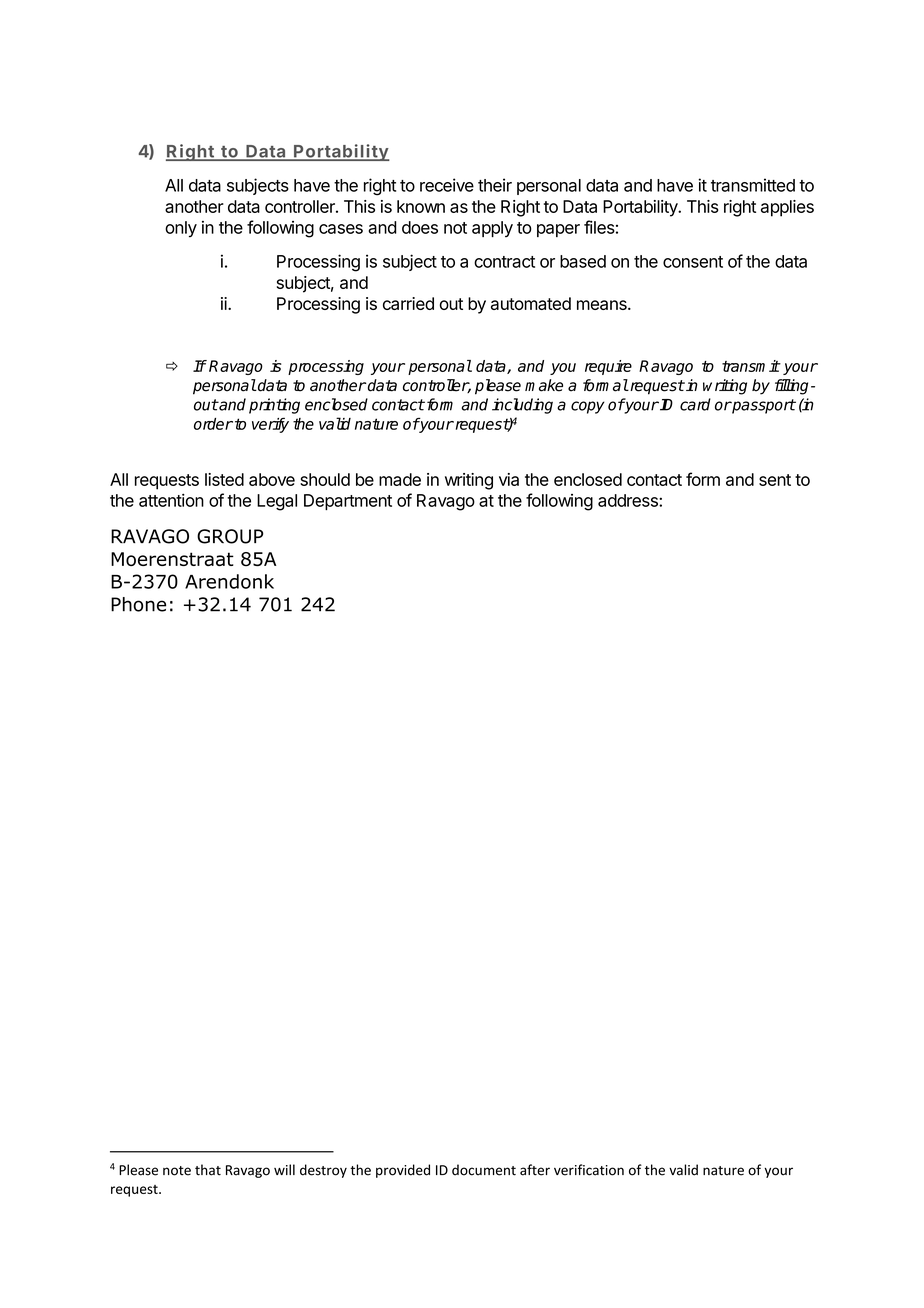  What do you see at coordinates (208, 1170) in the document?
I see `that` at bounding box center [208, 1170].
